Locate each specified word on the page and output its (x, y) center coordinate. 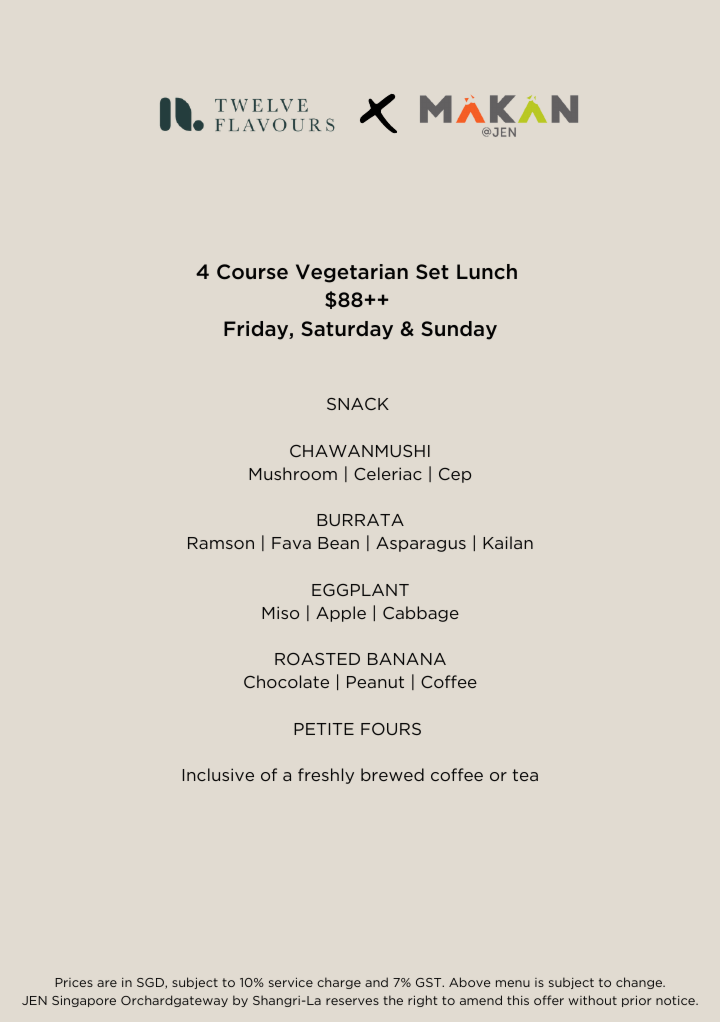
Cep (455, 475)
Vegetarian (352, 273)
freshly (326, 776)
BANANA (407, 659)
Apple (341, 614)
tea (525, 775)
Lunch (487, 272)
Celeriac (388, 473)
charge (339, 983)
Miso (280, 612)
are (107, 983)
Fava (291, 543)
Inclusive (218, 774)
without (592, 1000)
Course (252, 272)
